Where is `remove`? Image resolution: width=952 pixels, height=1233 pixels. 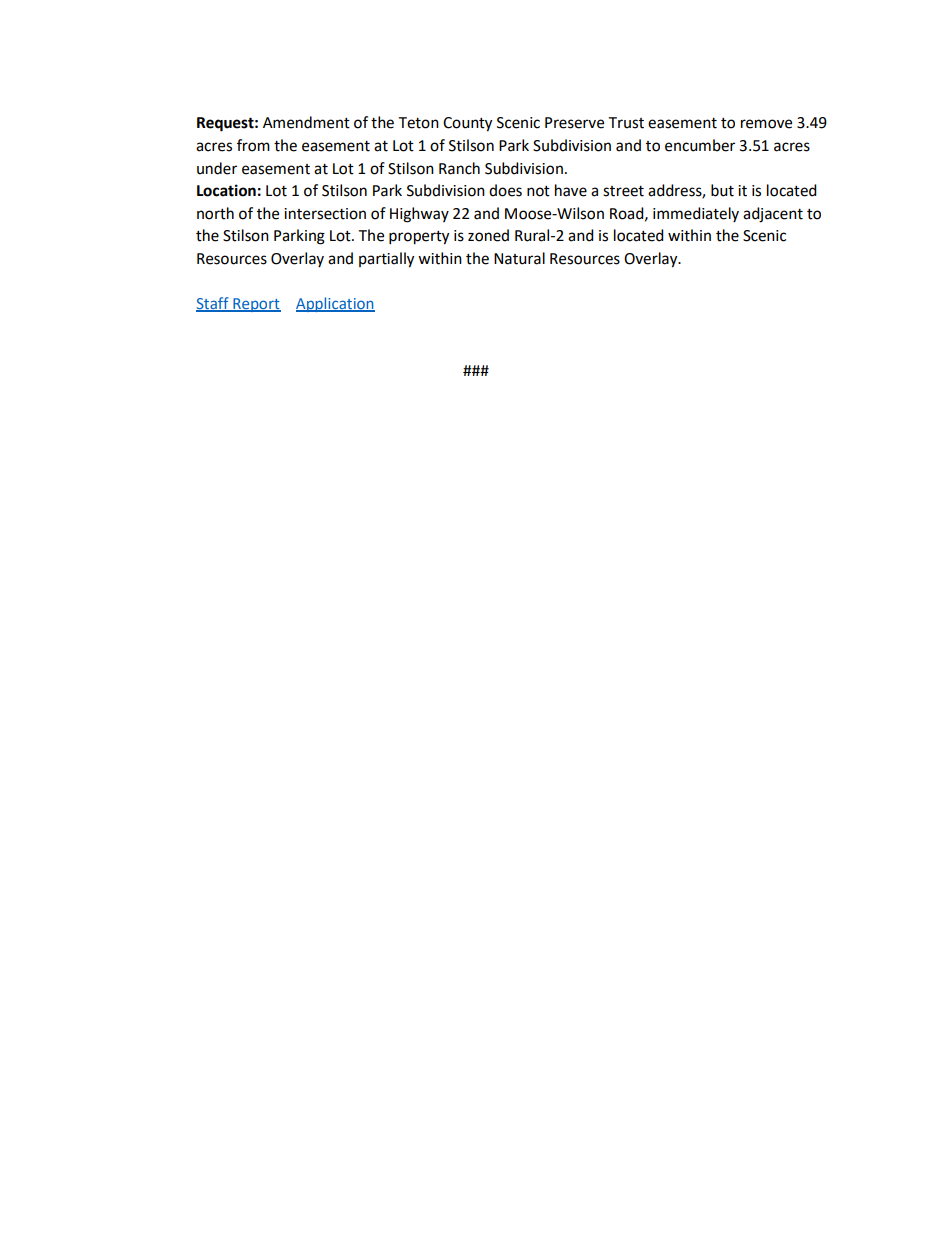 remove is located at coordinates (766, 124).
